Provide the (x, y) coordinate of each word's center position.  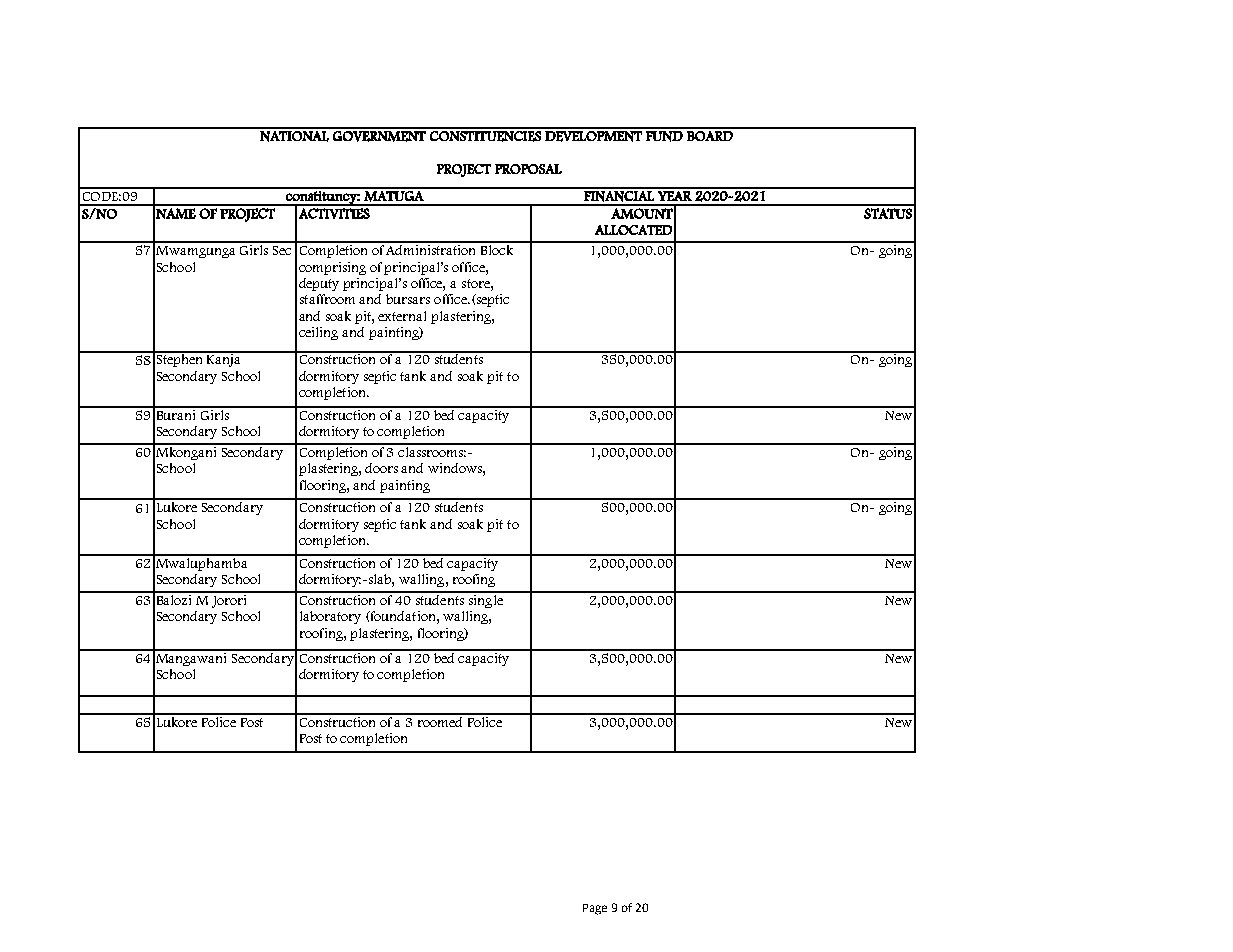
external (402, 316)
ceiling (318, 333)
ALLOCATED (633, 230)
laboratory (330, 617)
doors (381, 468)
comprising (332, 268)
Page (595, 909)
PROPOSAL (528, 169)
